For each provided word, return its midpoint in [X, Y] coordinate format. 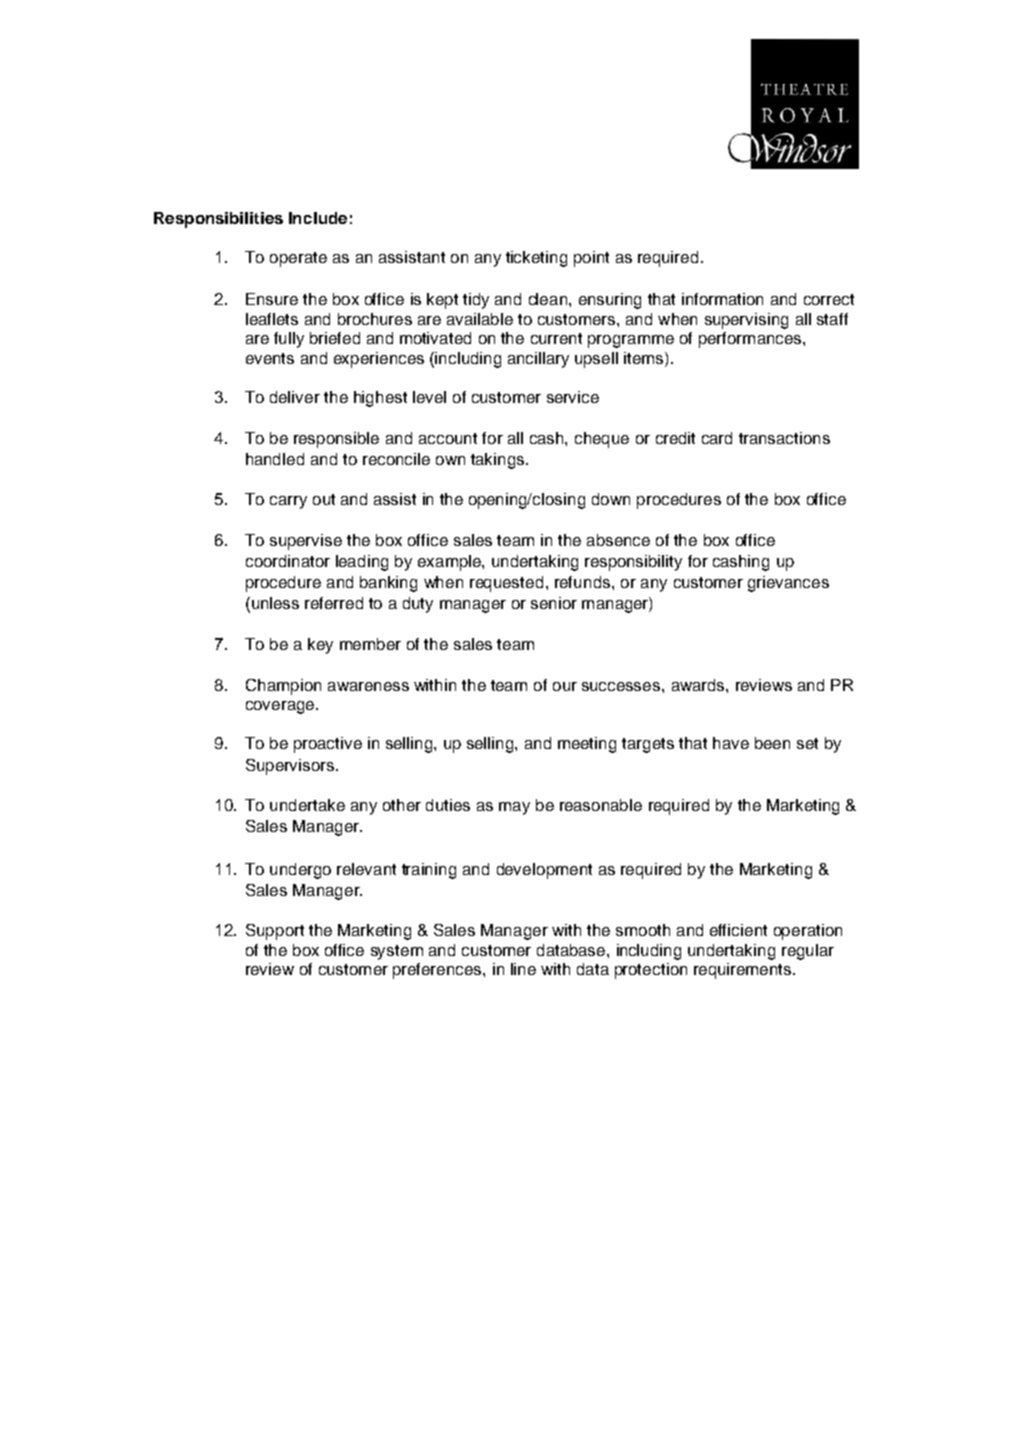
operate [298, 259]
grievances [788, 584]
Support [275, 932]
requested [506, 584]
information [722, 299]
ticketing [536, 259]
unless [274, 604]
